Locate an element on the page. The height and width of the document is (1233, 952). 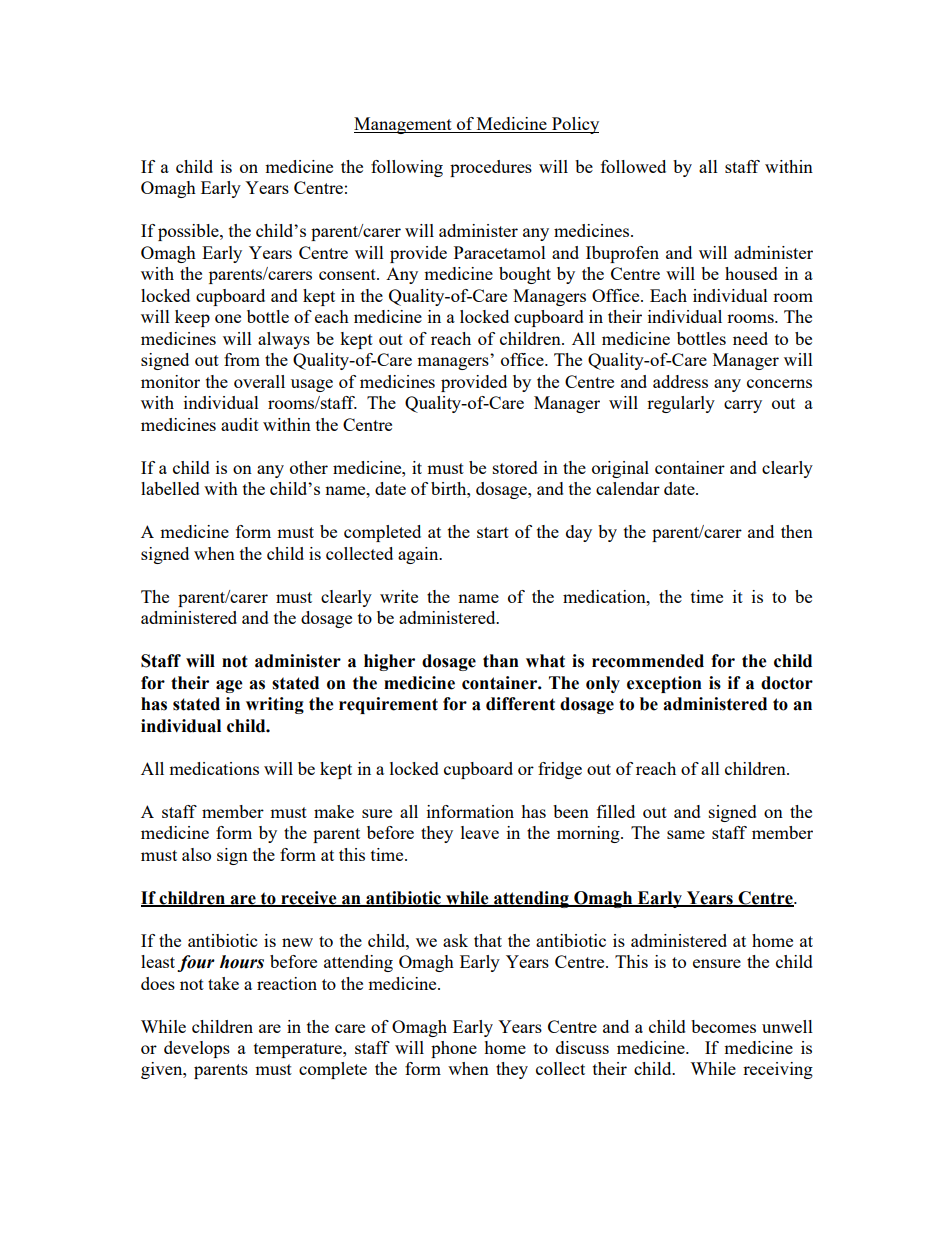
also is located at coordinates (196, 854).
